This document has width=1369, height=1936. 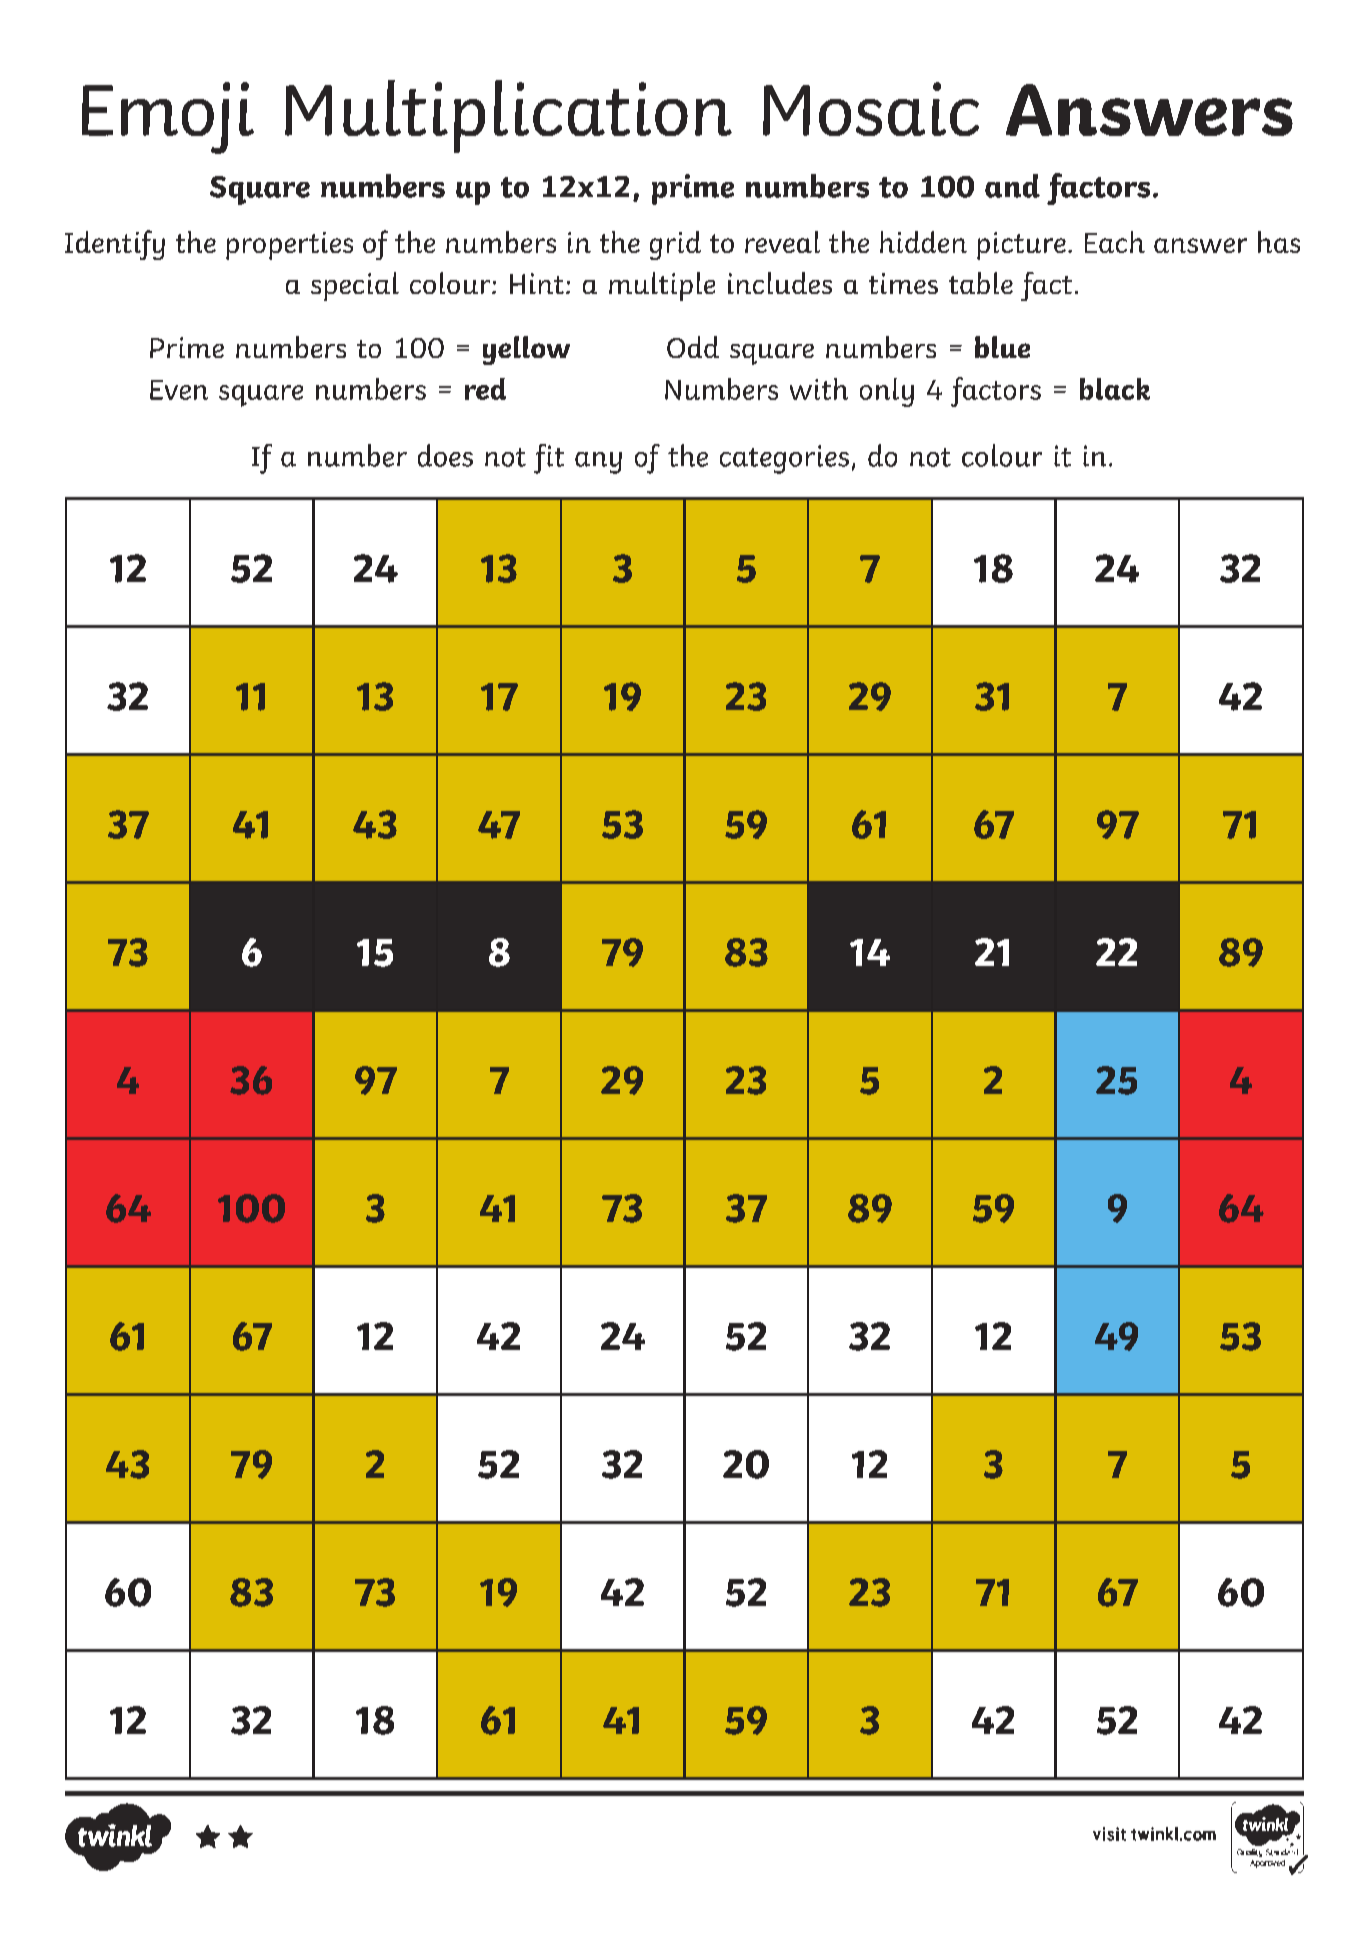 I want to click on table, so click(x=981, y=283).
